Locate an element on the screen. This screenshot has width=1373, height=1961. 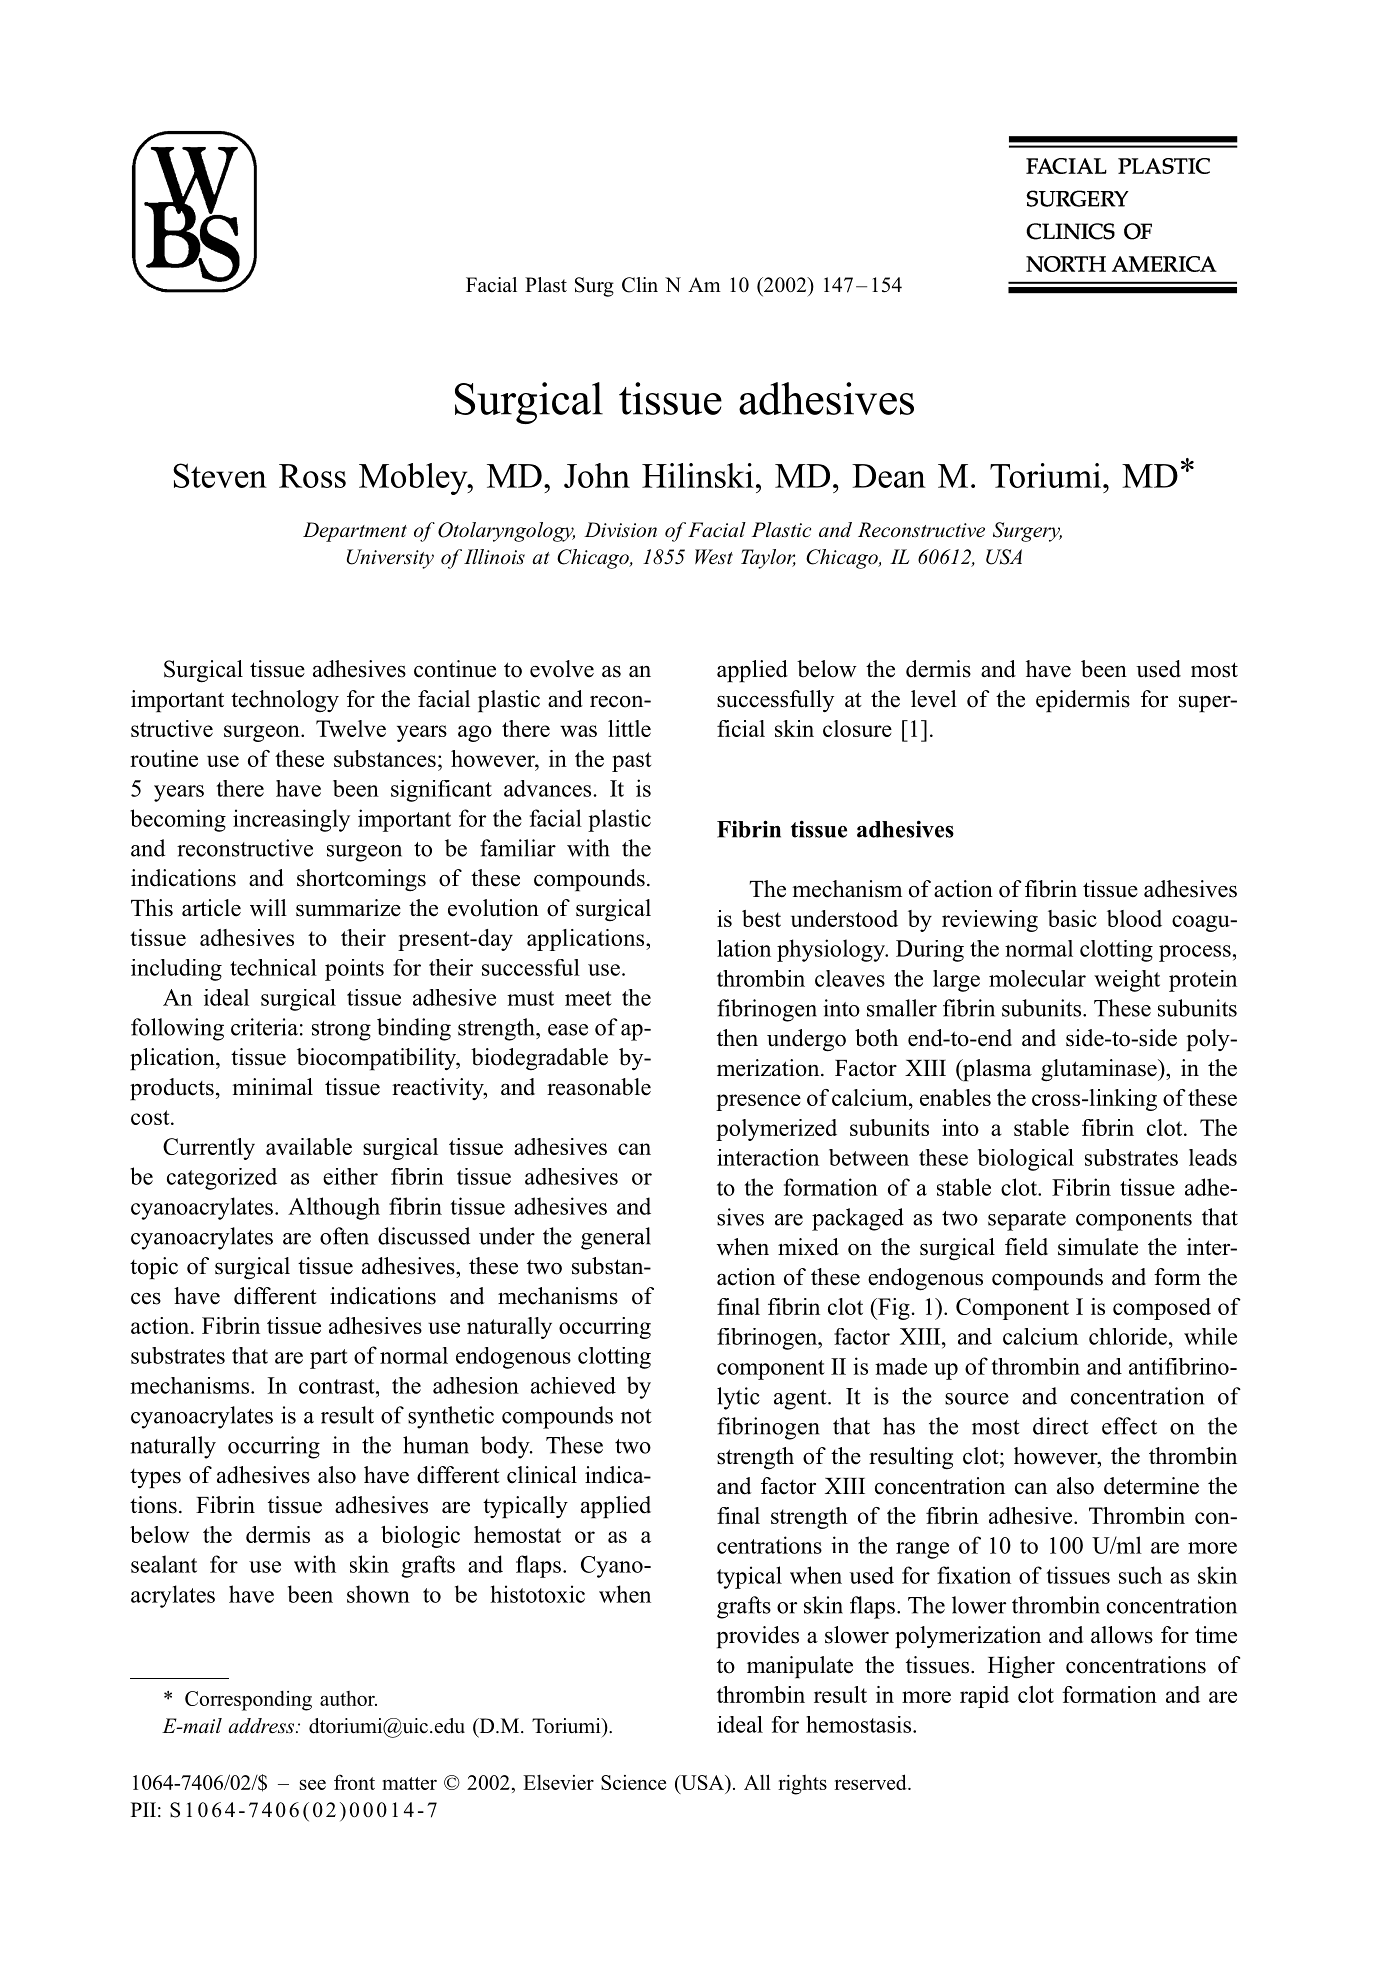
presence is located at coordinates (758, 1102).
